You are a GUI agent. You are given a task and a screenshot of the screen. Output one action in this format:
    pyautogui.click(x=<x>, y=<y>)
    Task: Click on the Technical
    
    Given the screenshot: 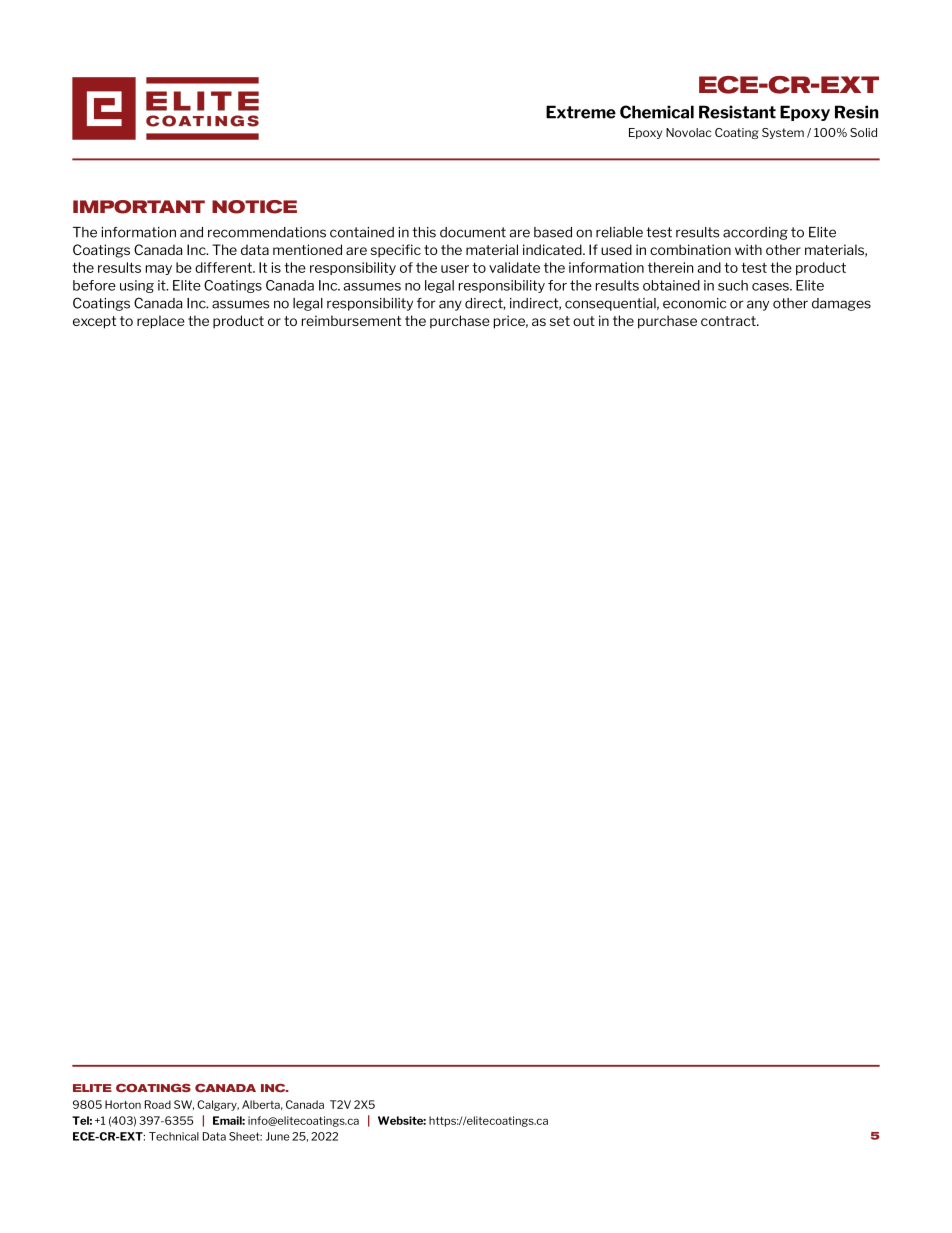 What is the action you would take?
    pyautogui.click(x=174, y=1136)
